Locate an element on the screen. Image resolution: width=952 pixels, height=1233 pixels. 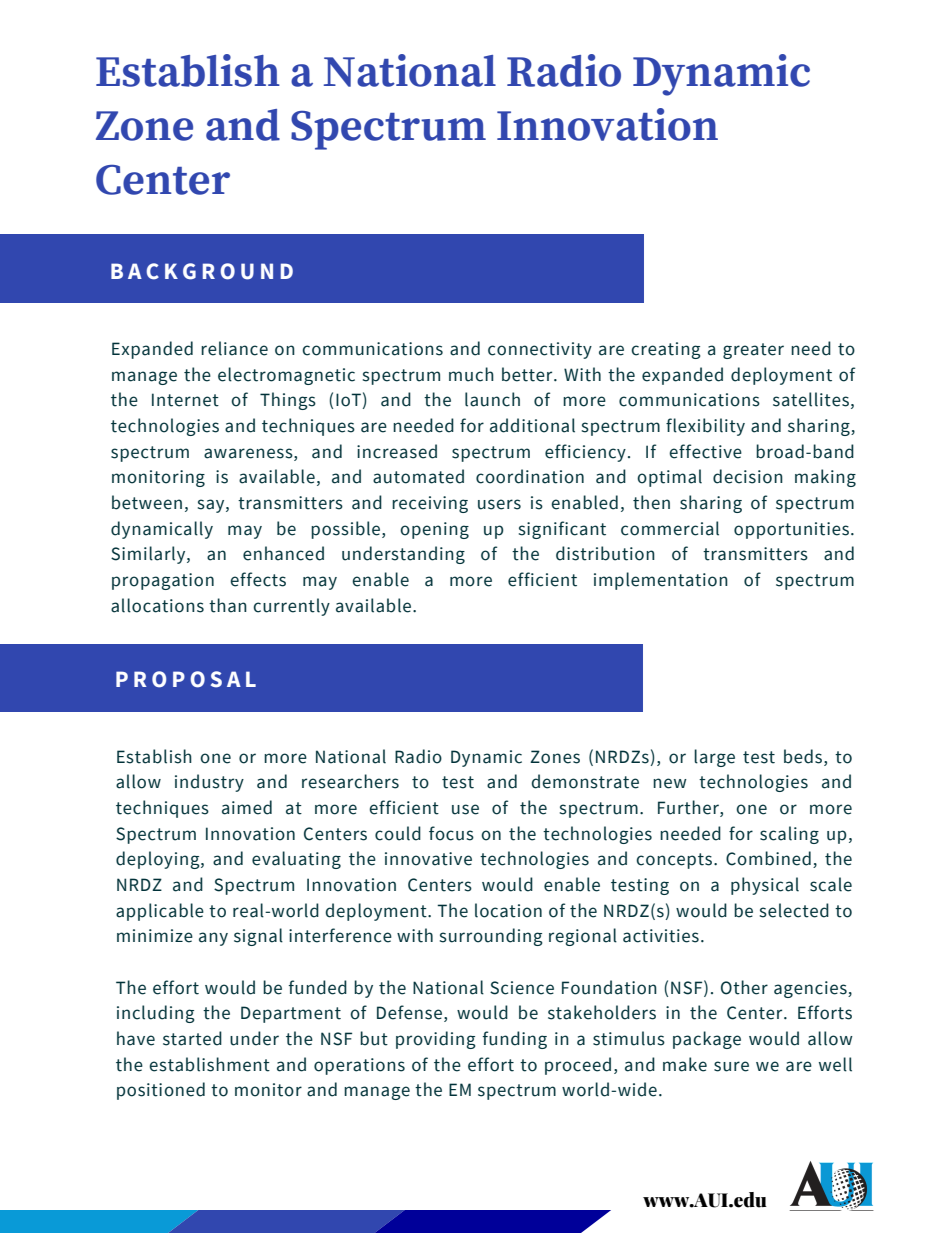
reliance is located at coordinates (234, 348).
